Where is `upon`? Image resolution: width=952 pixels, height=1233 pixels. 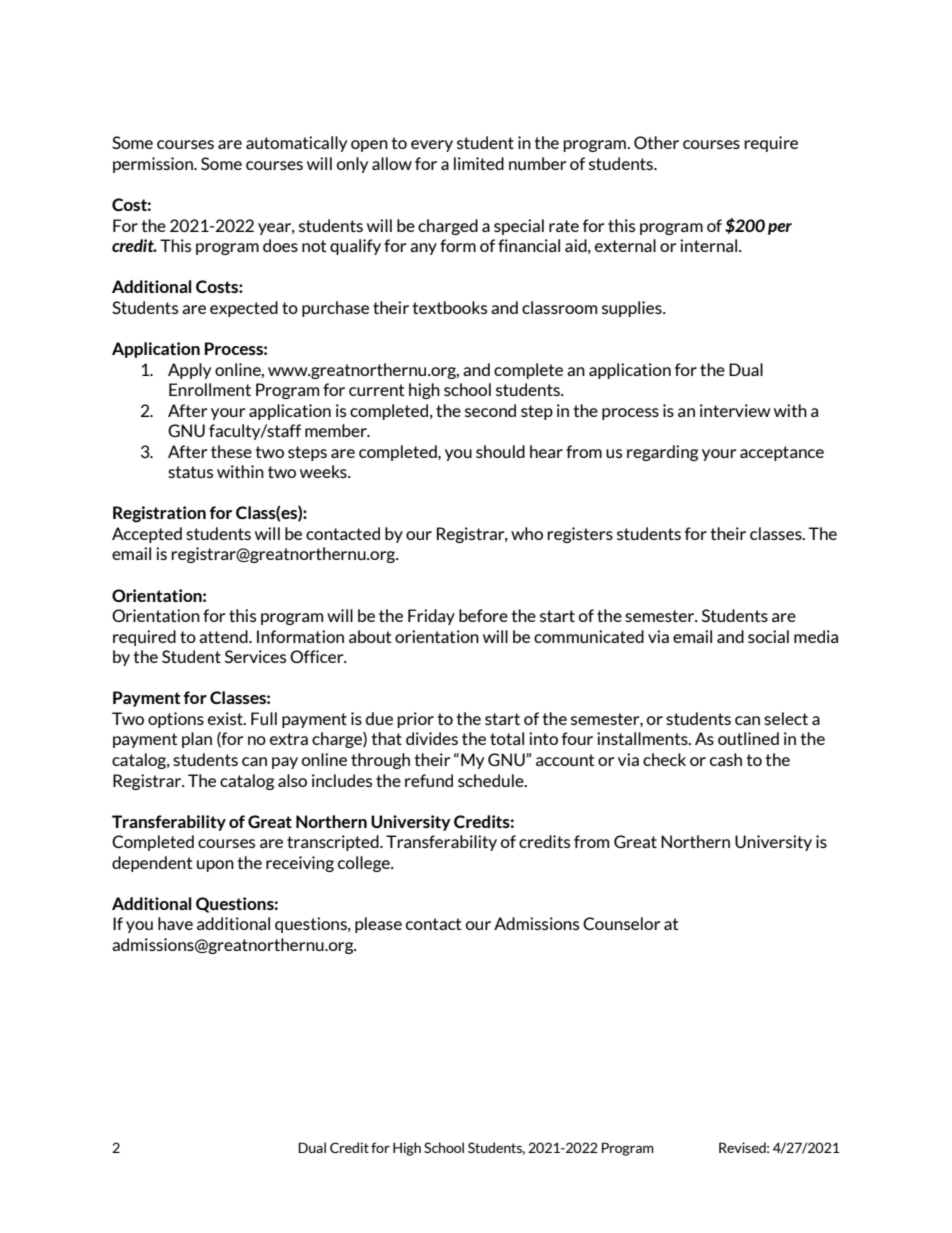 upon is located at coordinates (215, 866).
